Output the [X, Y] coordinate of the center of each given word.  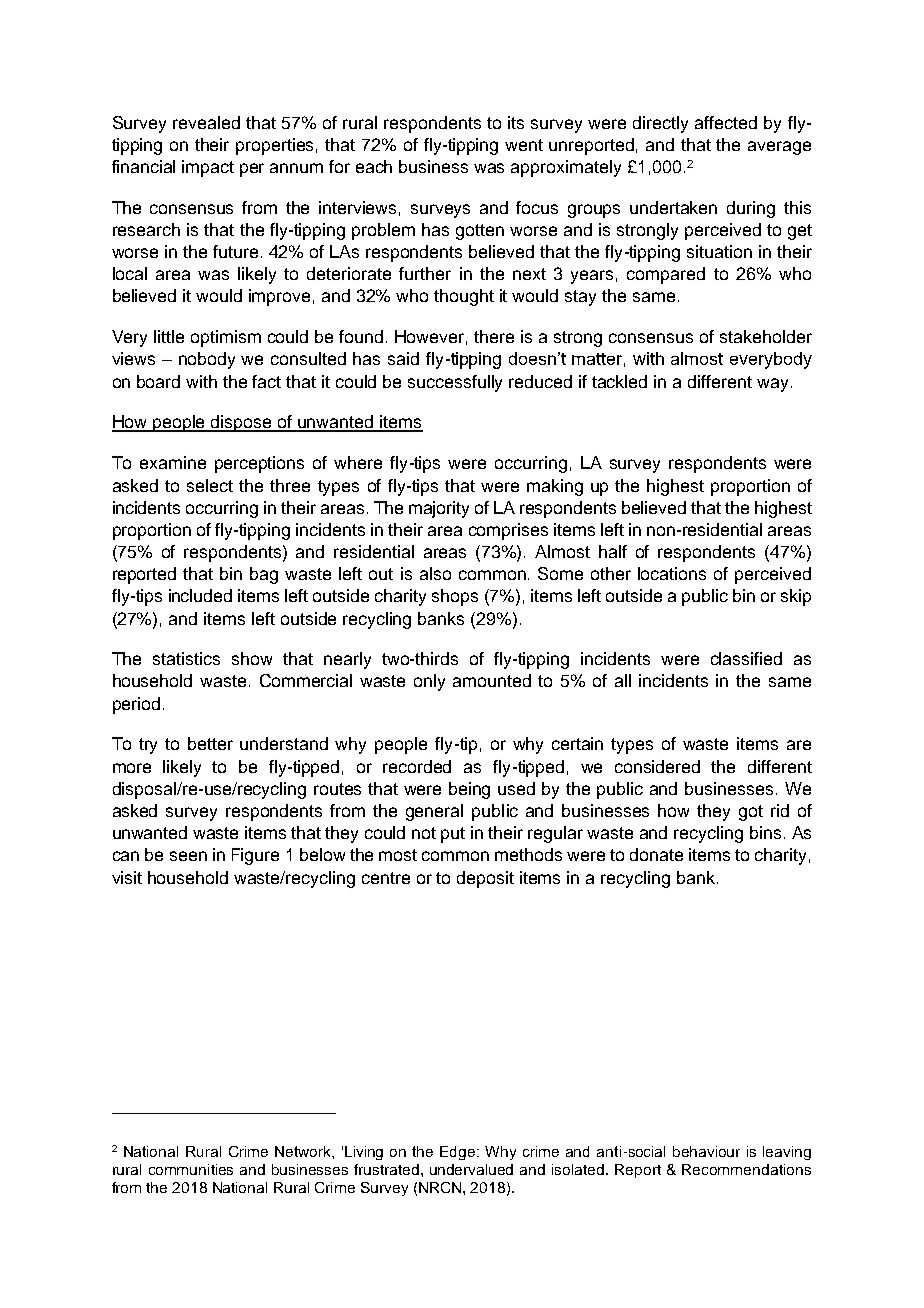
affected [726, 122]
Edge [459, 1153]
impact [208, 168]
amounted [492, 680]
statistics [186, 658]
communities [191, 1169]
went [524, 145]
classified [746, 658]
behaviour [706, 1151]
